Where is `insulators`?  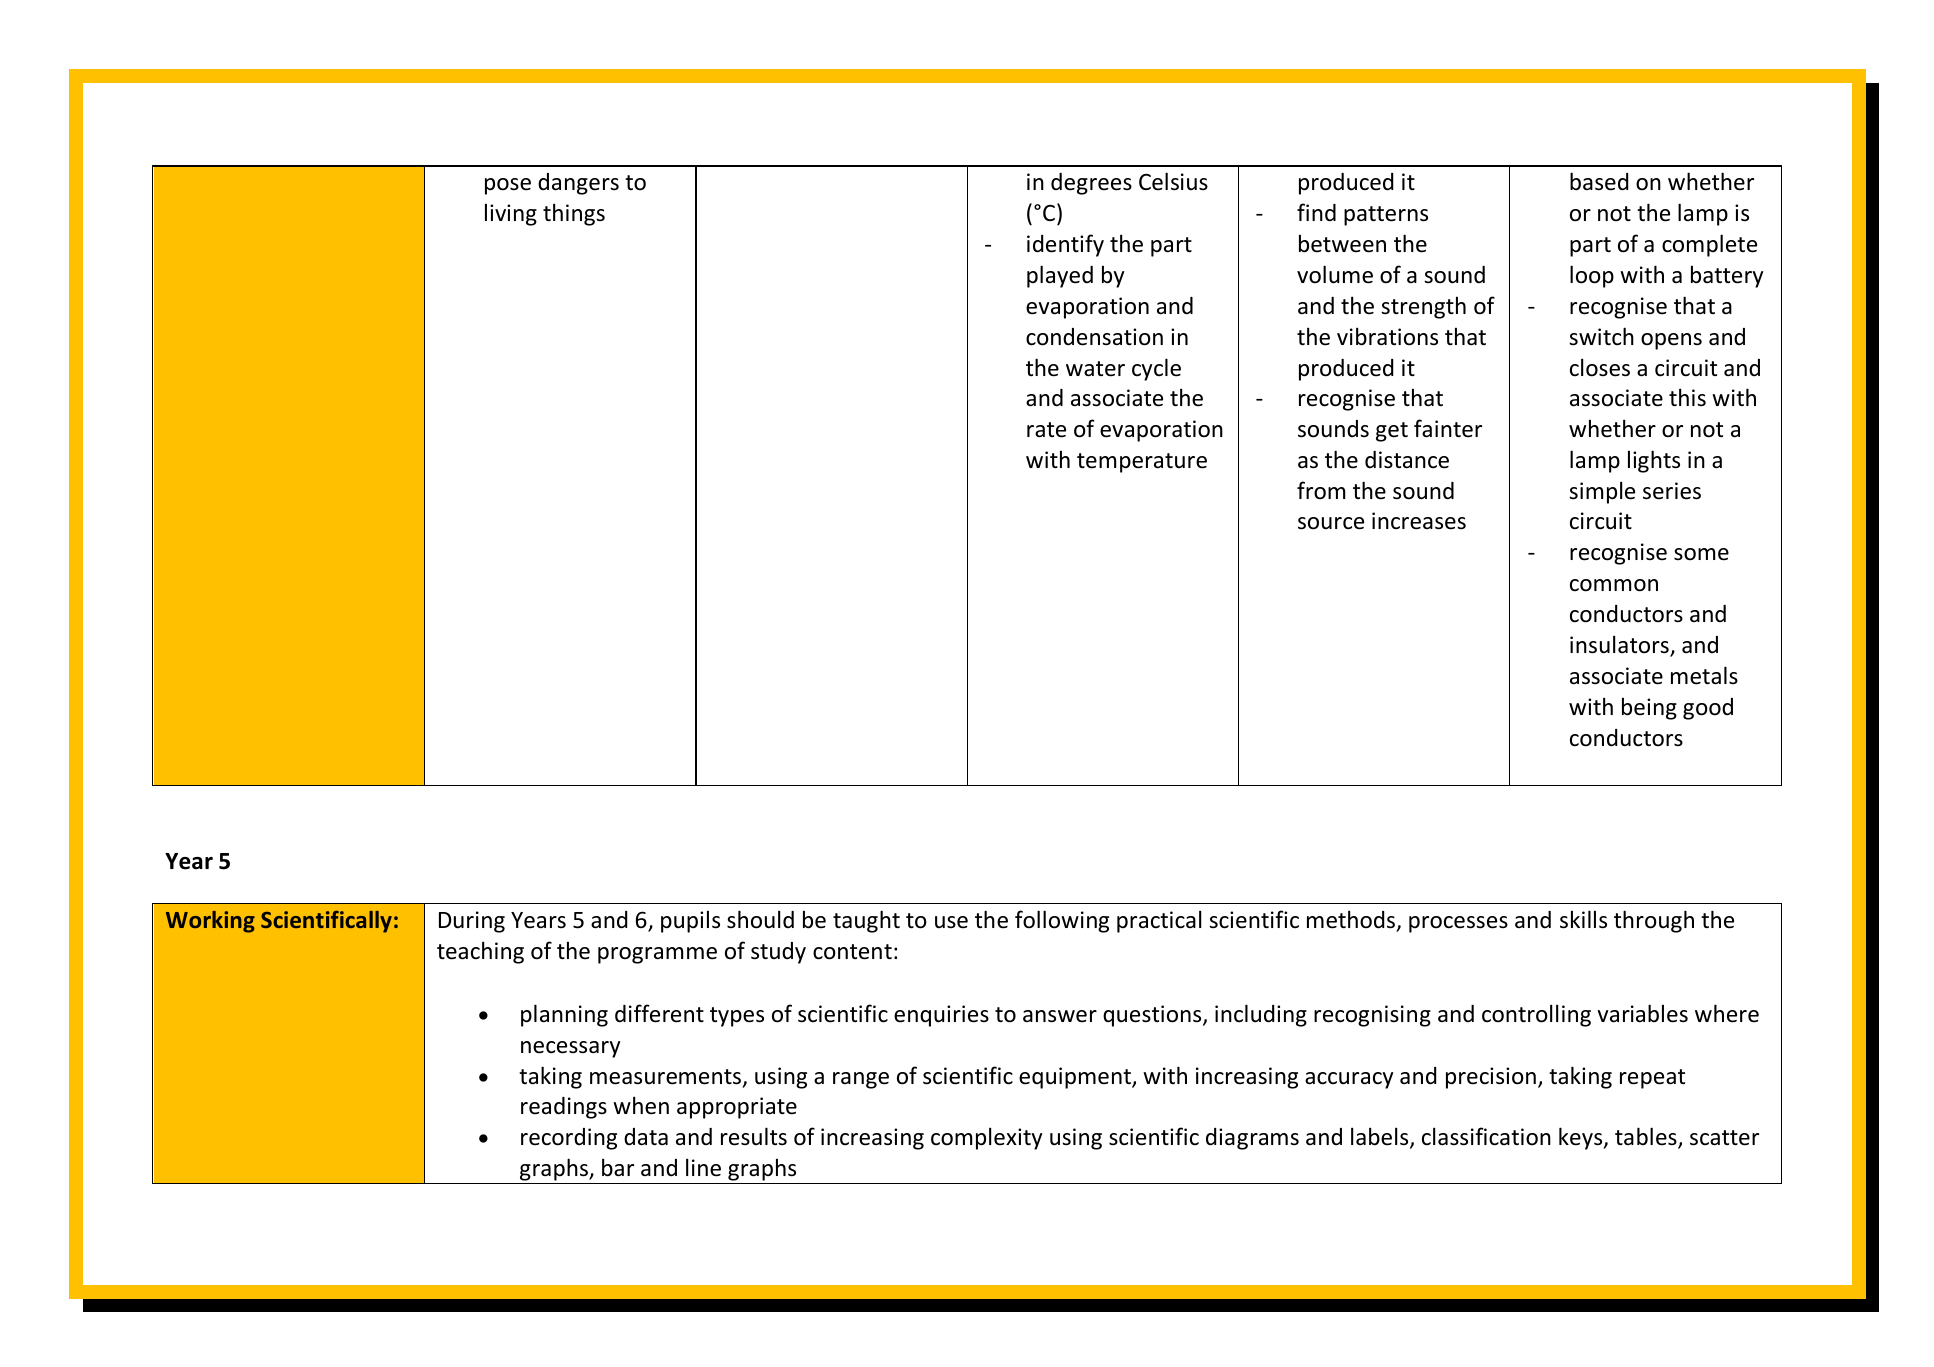 insulators is located at coordinates (1620, 645).
